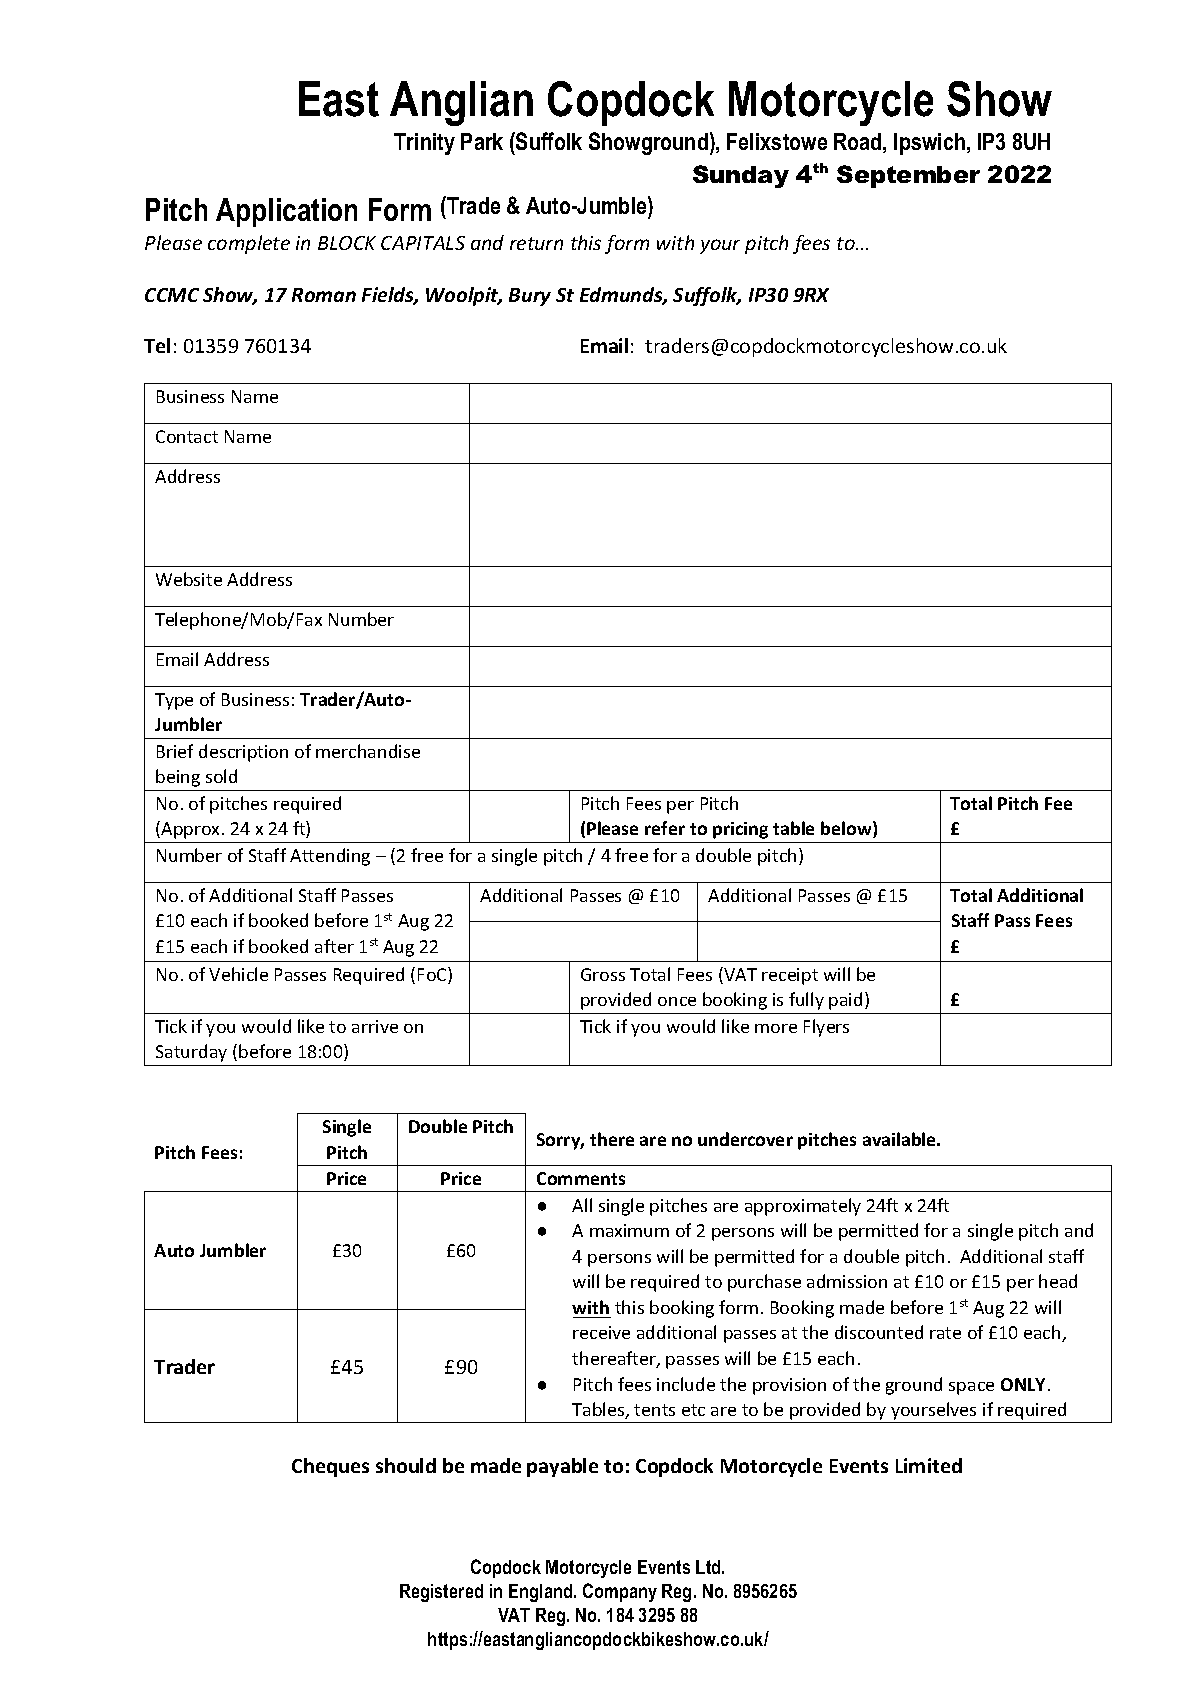 Image resolution: width=1197 pixels, height=1693 pixels. I want to click on Contact, so click(187, 436).
